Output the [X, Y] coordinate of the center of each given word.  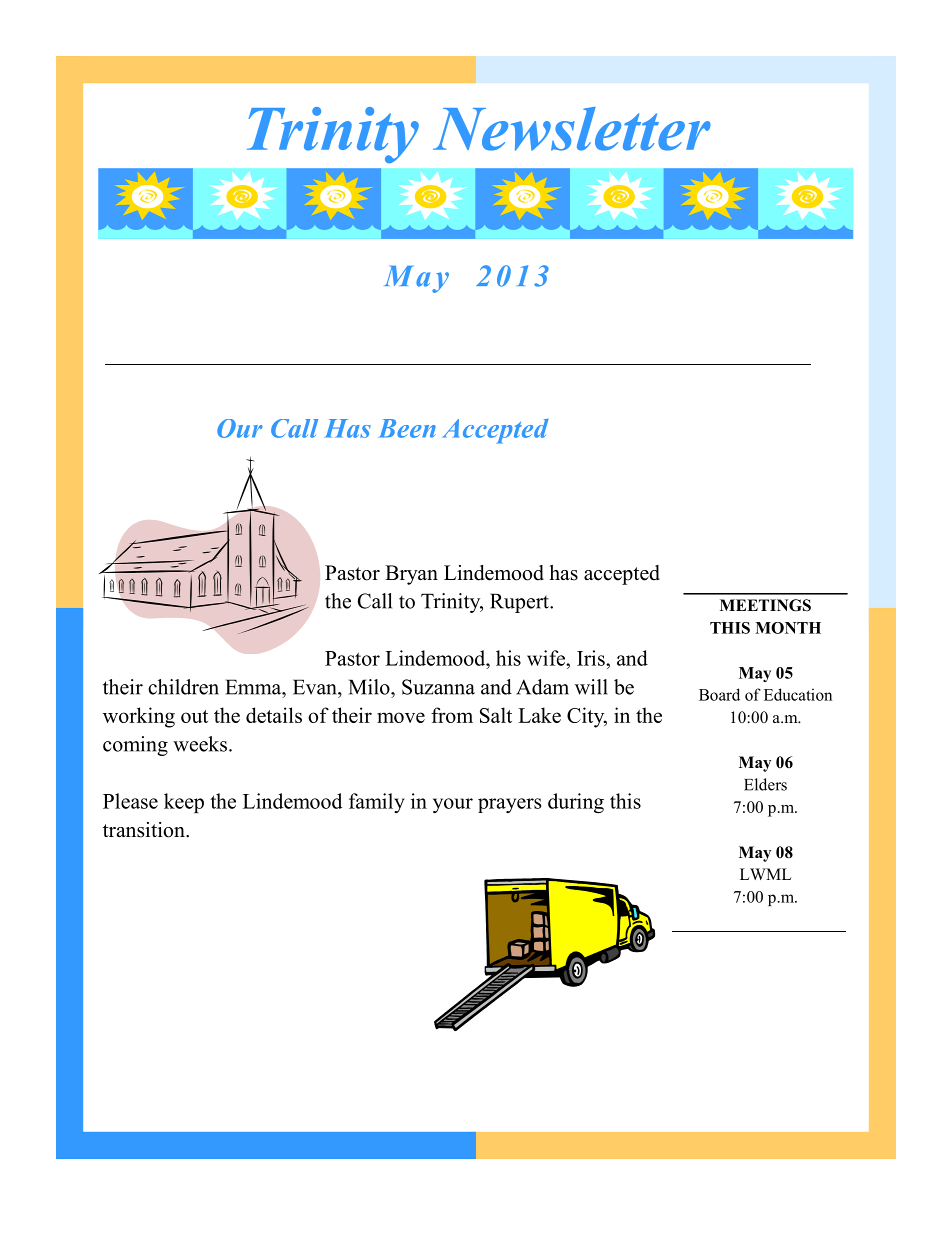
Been [407, 428]
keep [184, 803]
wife [547, 658]
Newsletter [572, 129]
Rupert [520, 603]
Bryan [411, 575]
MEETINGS [765, 605]
